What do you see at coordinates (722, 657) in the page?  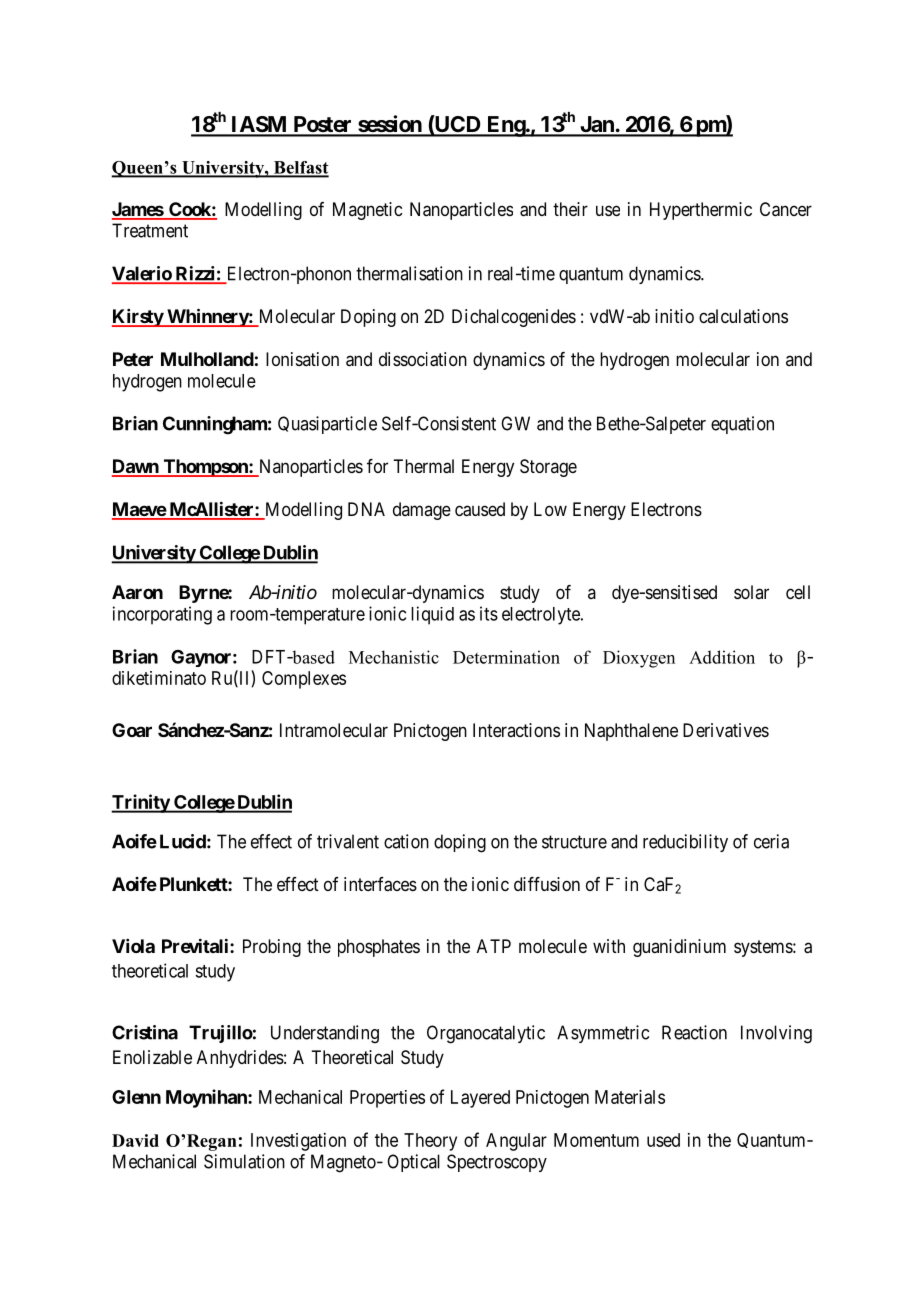 I see `Addition` at bounding box center [722, 657].
